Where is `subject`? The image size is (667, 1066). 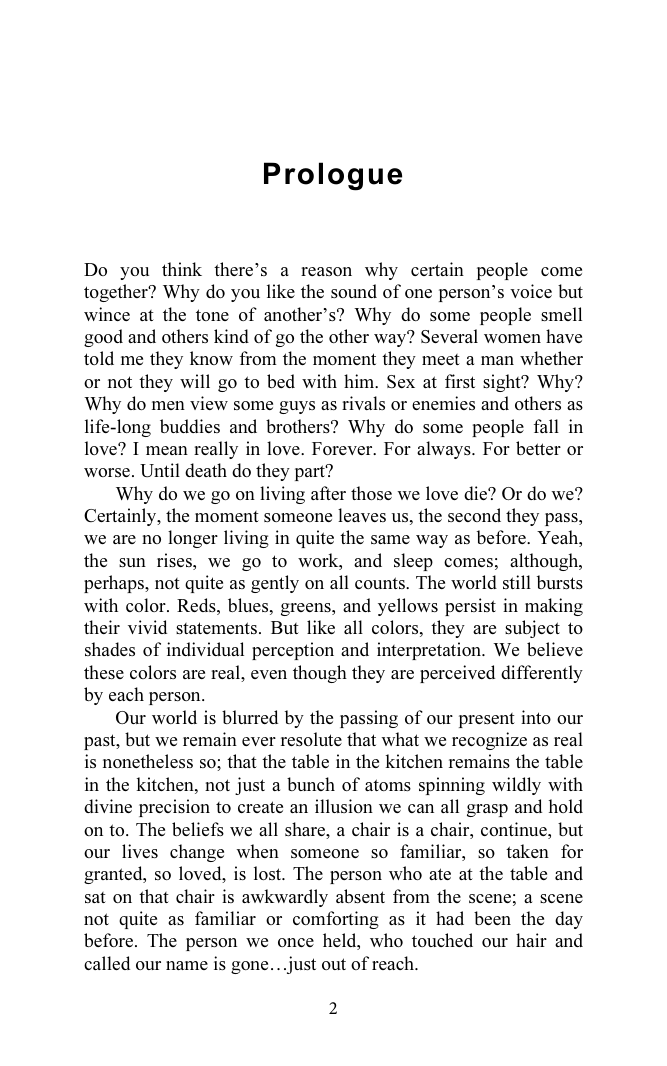 subject is located at coordinates (532, 629).
